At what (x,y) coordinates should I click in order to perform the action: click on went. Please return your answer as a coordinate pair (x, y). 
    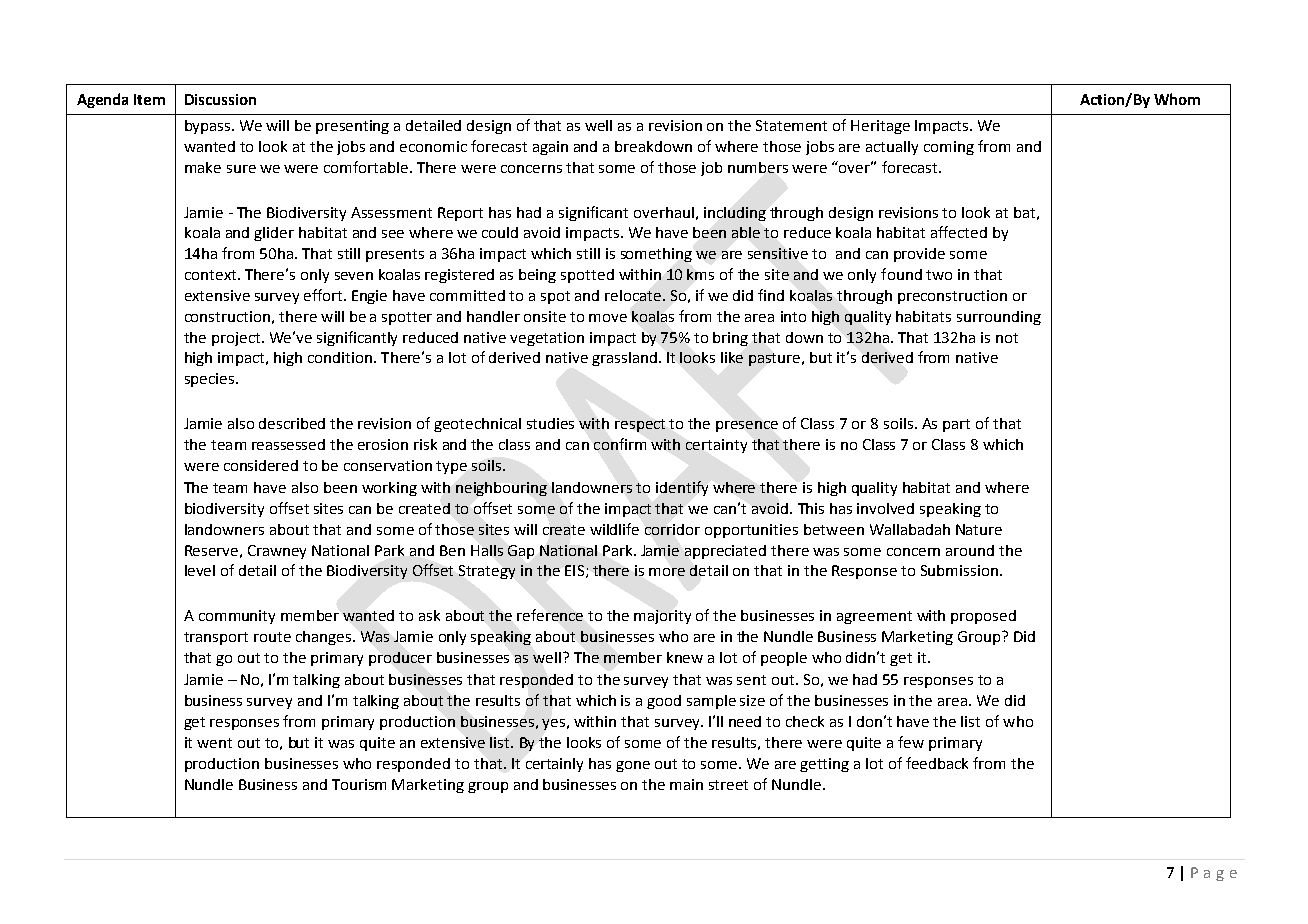
    Looking at the image, I should click on (214, 743).
